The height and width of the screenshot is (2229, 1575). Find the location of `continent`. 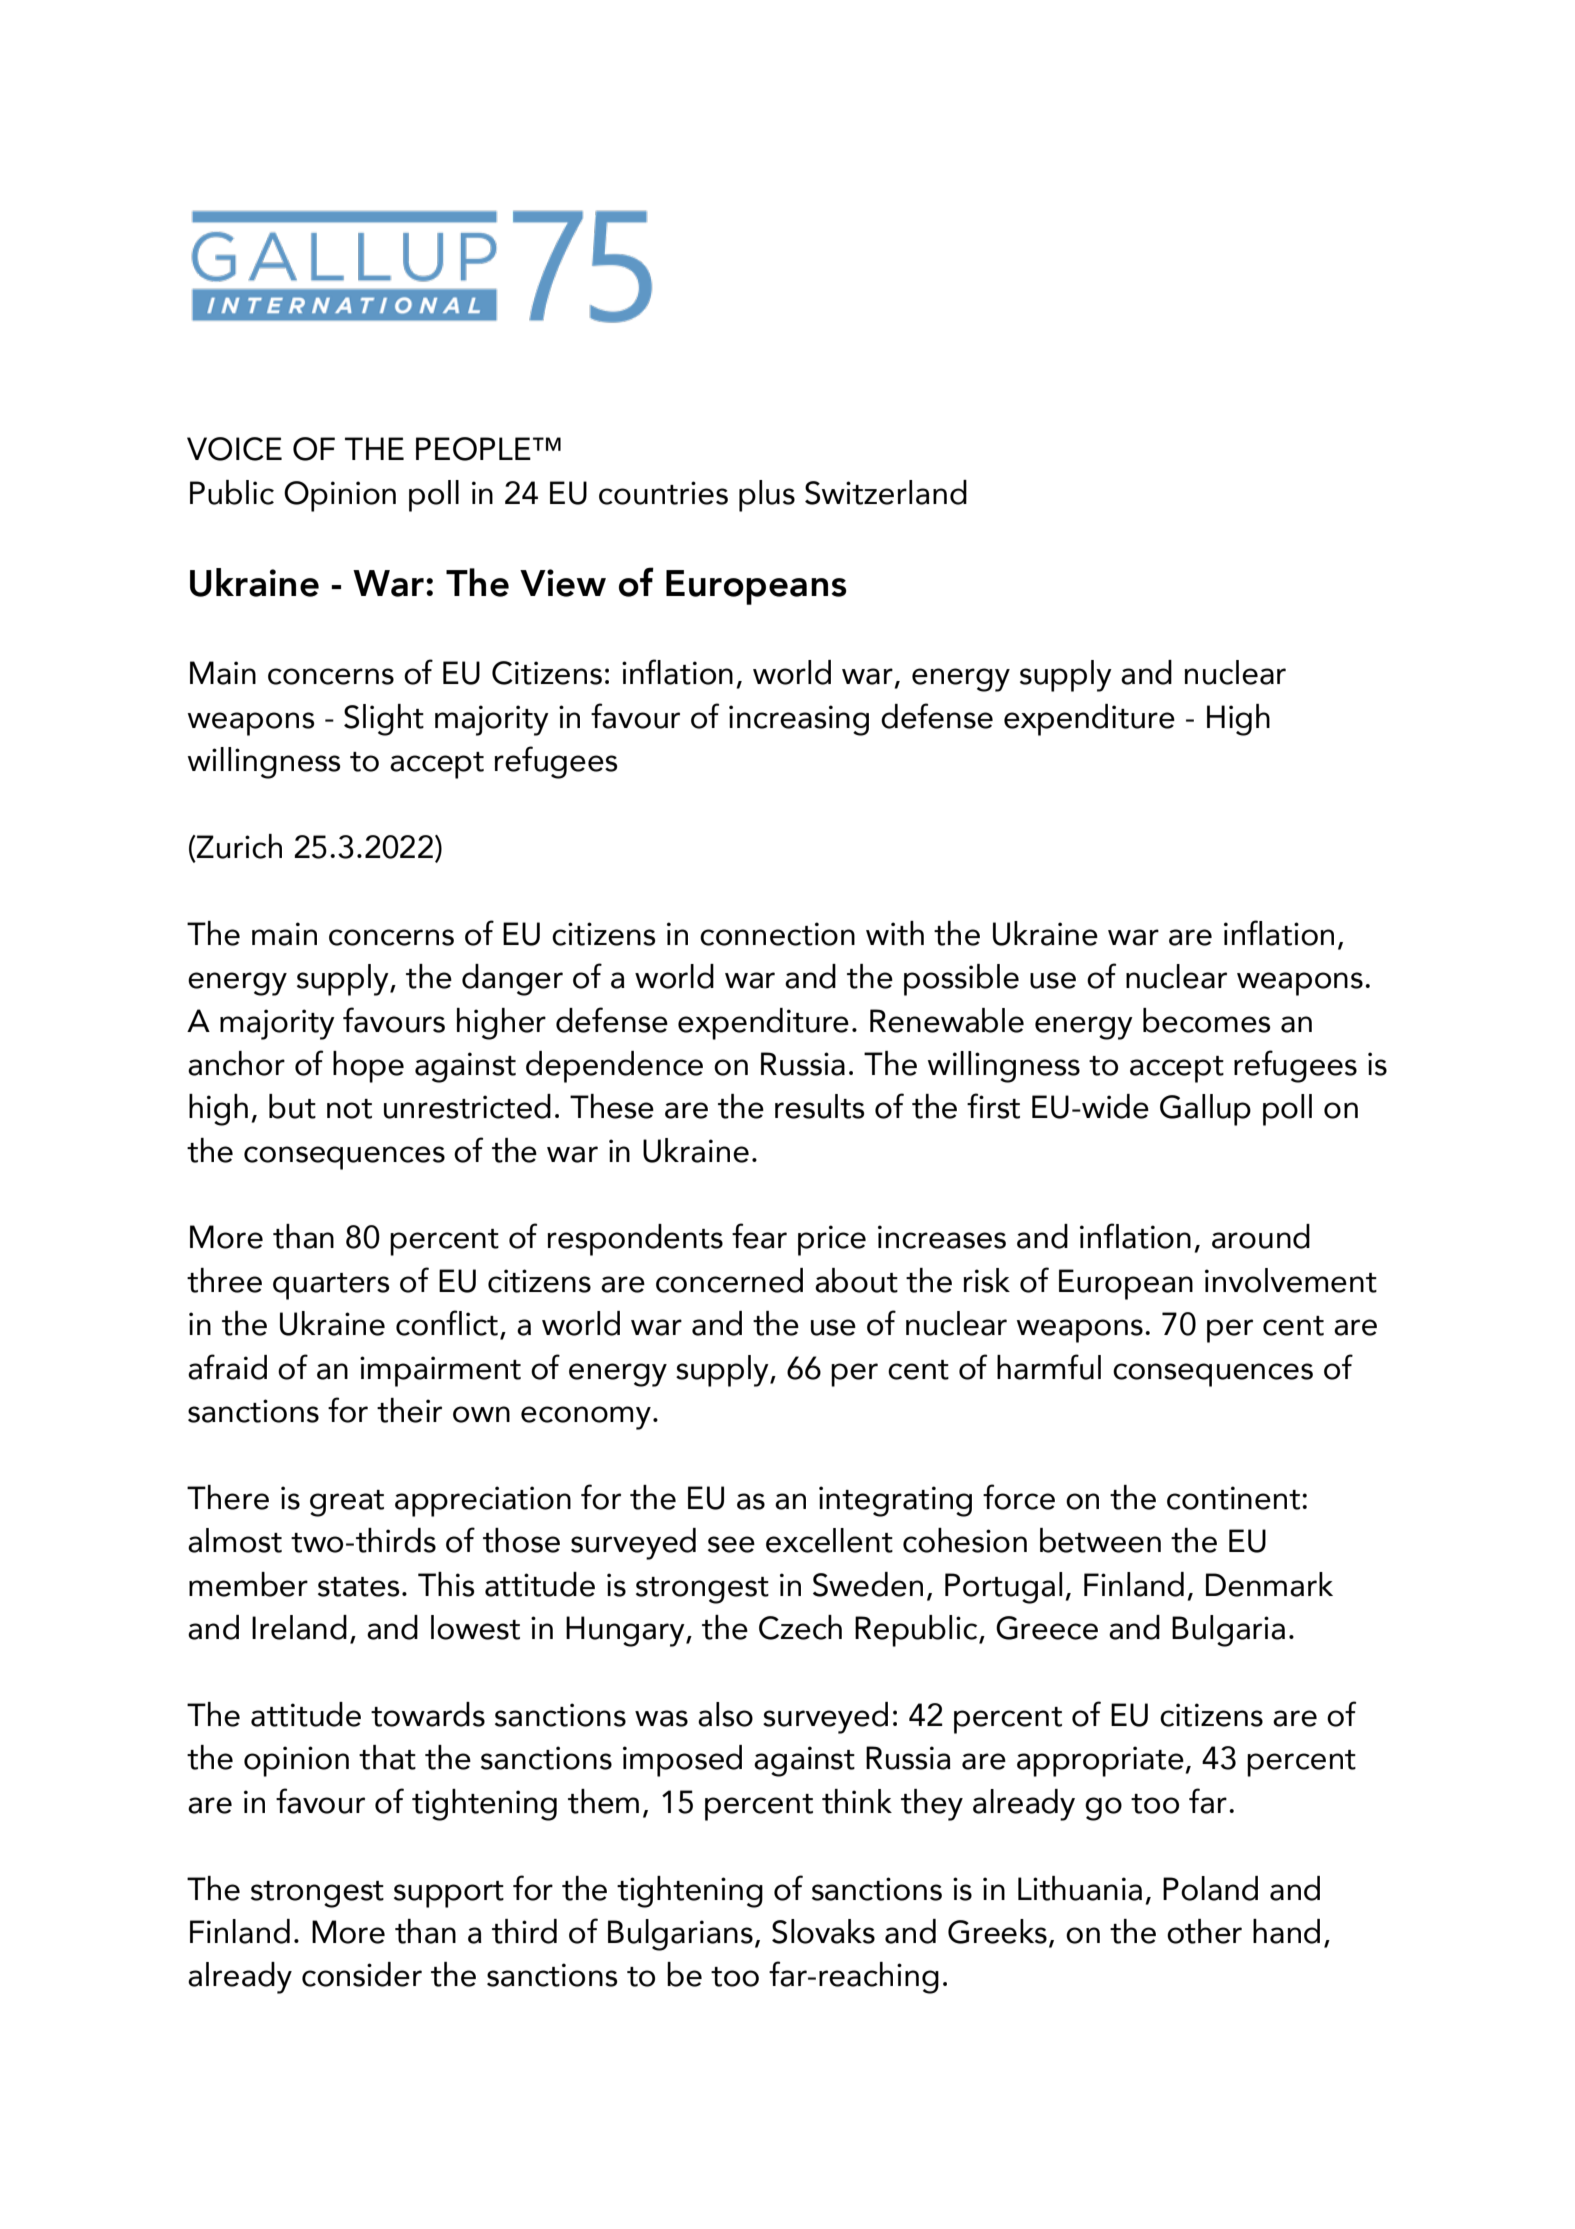

continent is located at coordinates (1235, 1498).
